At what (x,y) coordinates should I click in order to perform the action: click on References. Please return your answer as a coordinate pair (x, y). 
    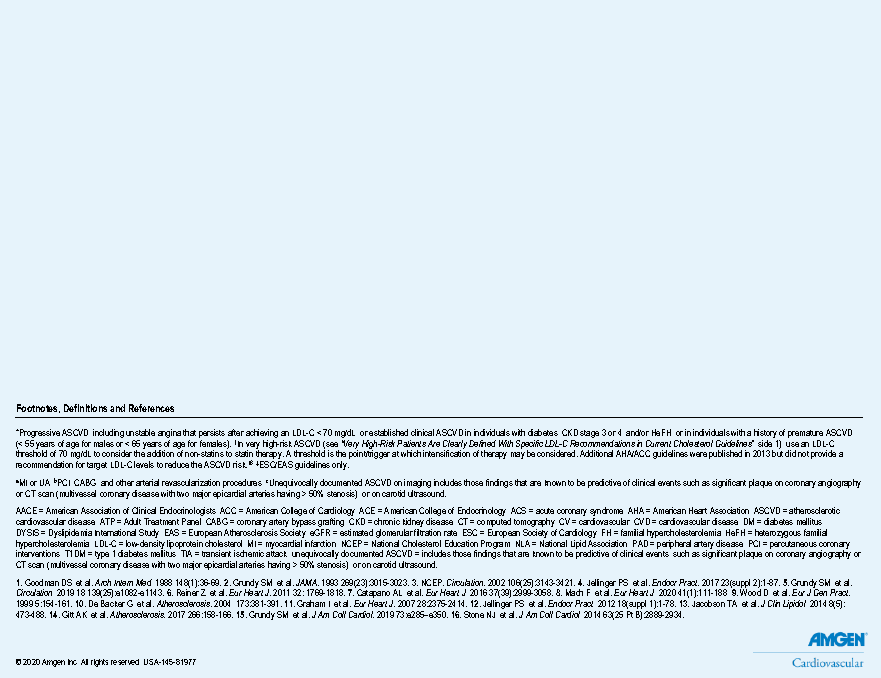
    Looking at the image, I should click on (151, 408).
